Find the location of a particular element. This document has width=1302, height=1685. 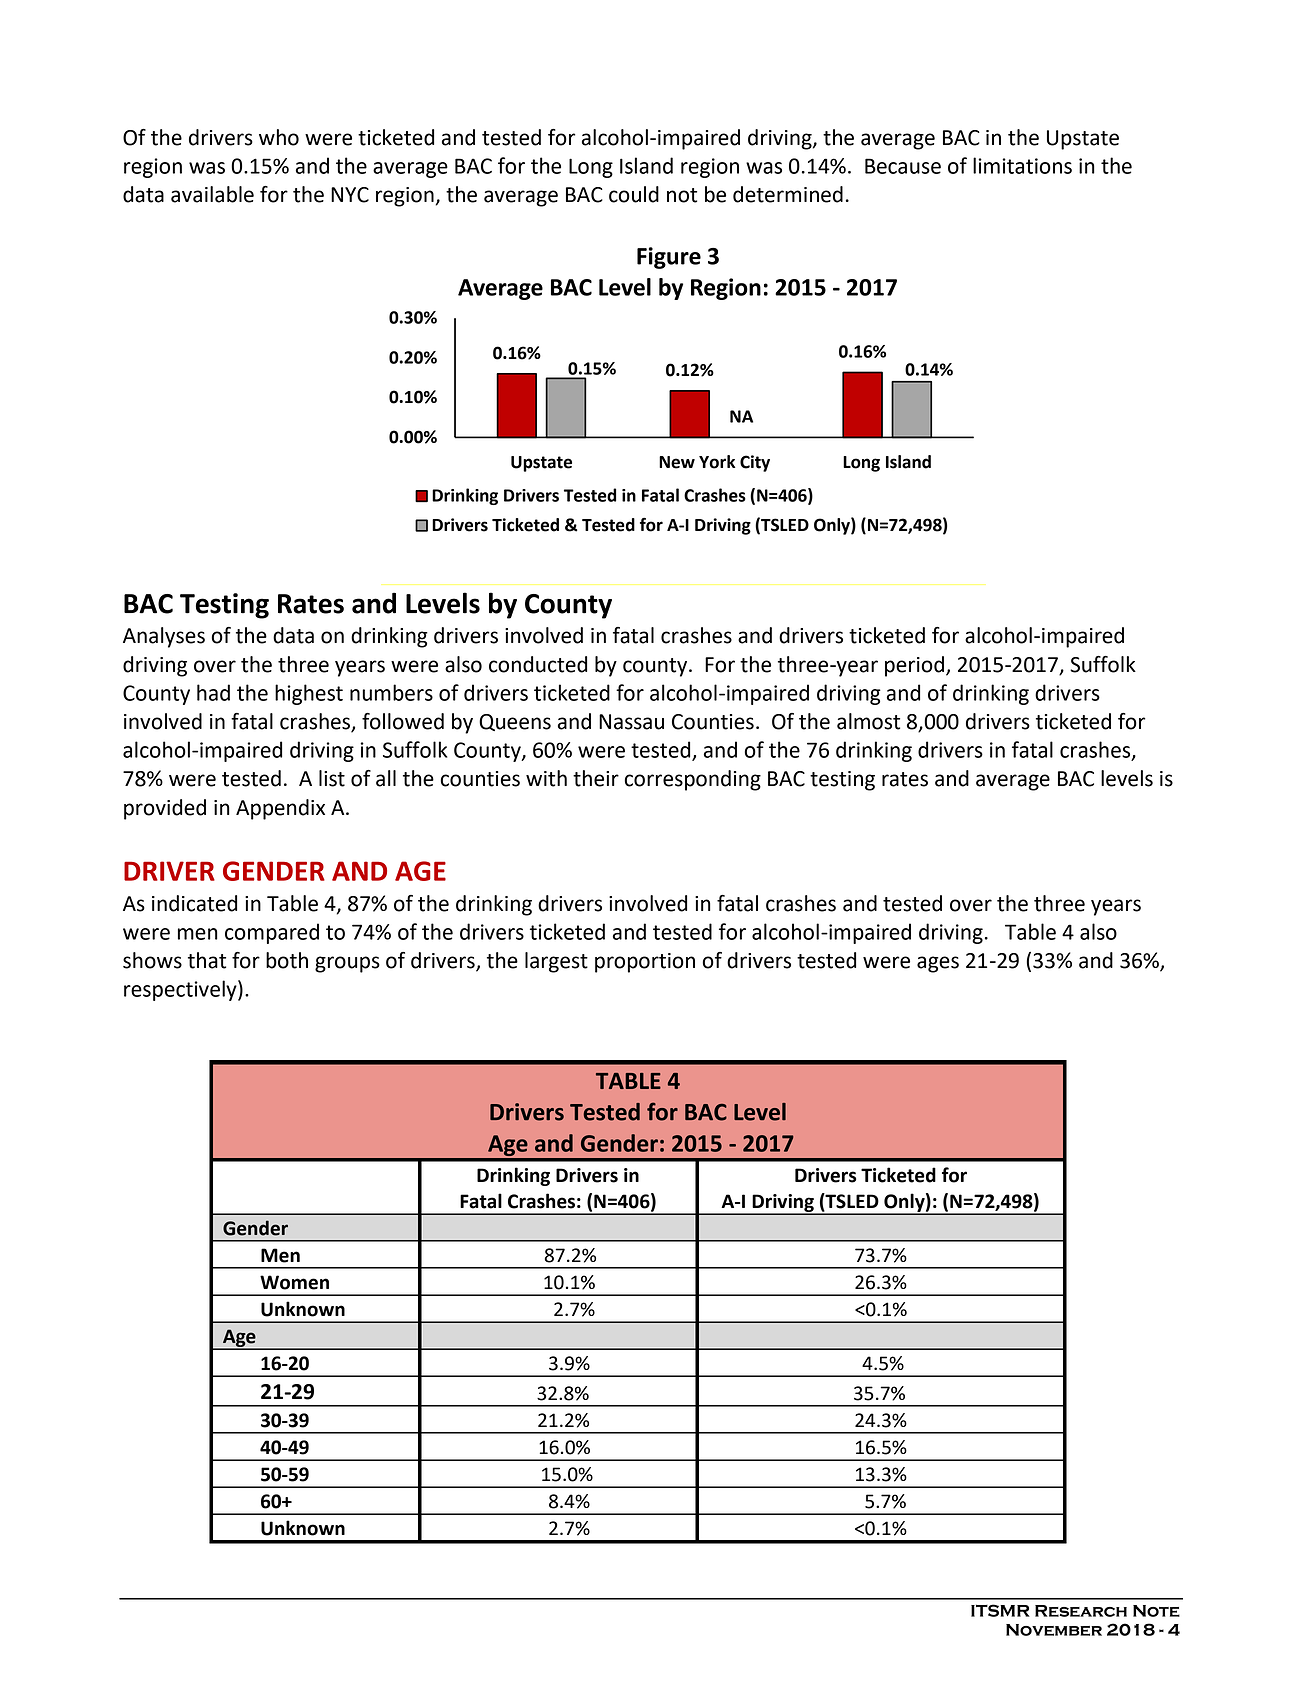

period is located at coordinates (916, 666).
